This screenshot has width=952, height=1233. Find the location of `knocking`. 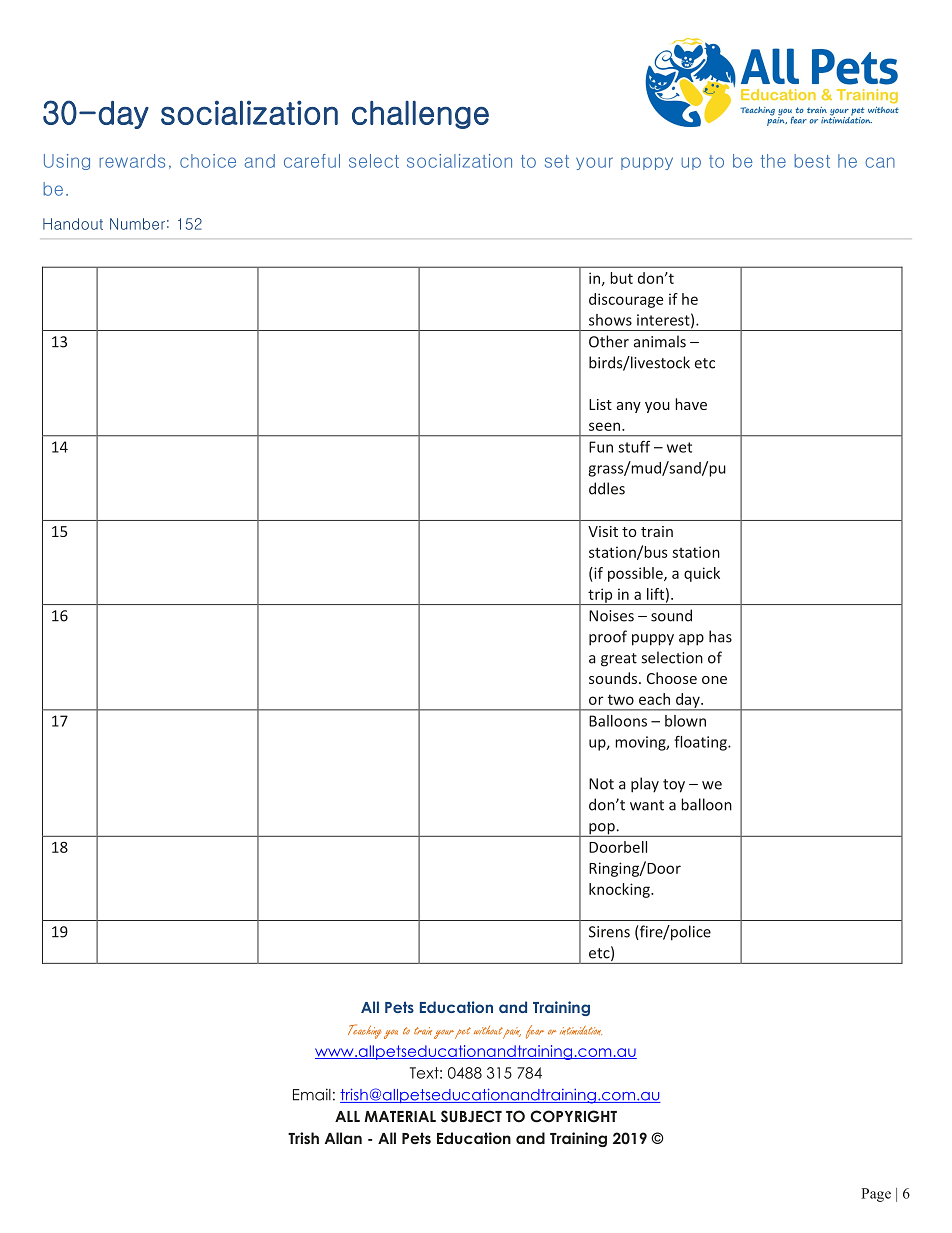

knocking is located at coordinates (620, 890).
